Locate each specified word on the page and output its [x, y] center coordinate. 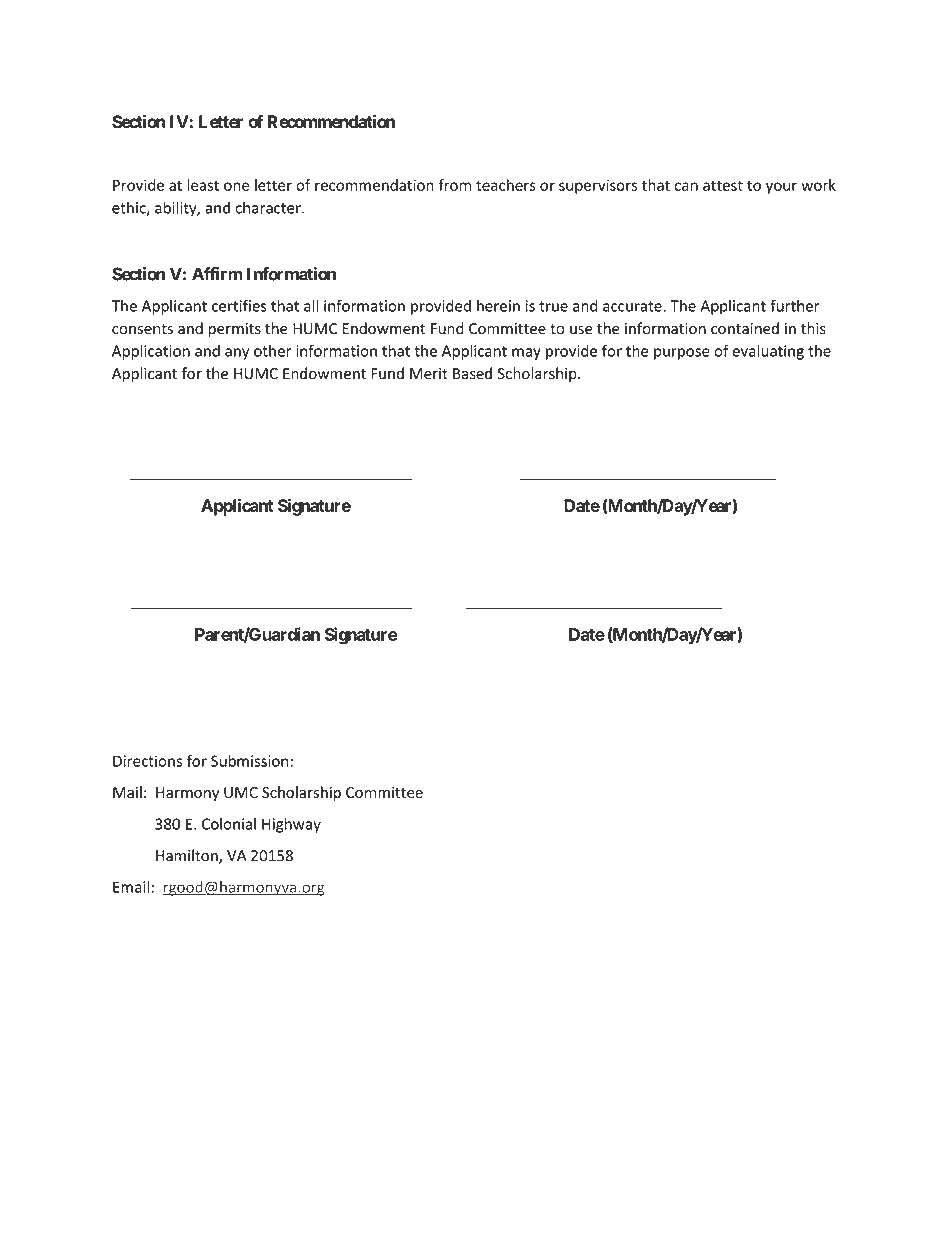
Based [472, 373]
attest [723, 185]
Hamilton [188, 856]
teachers [506, 185]
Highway [291, 825]
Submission [249, 761]
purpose [682, 354]
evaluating [768, 352]
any [237, 354]
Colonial [229, 824]
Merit [429, 374]
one [236, 186]
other [273, 351]
